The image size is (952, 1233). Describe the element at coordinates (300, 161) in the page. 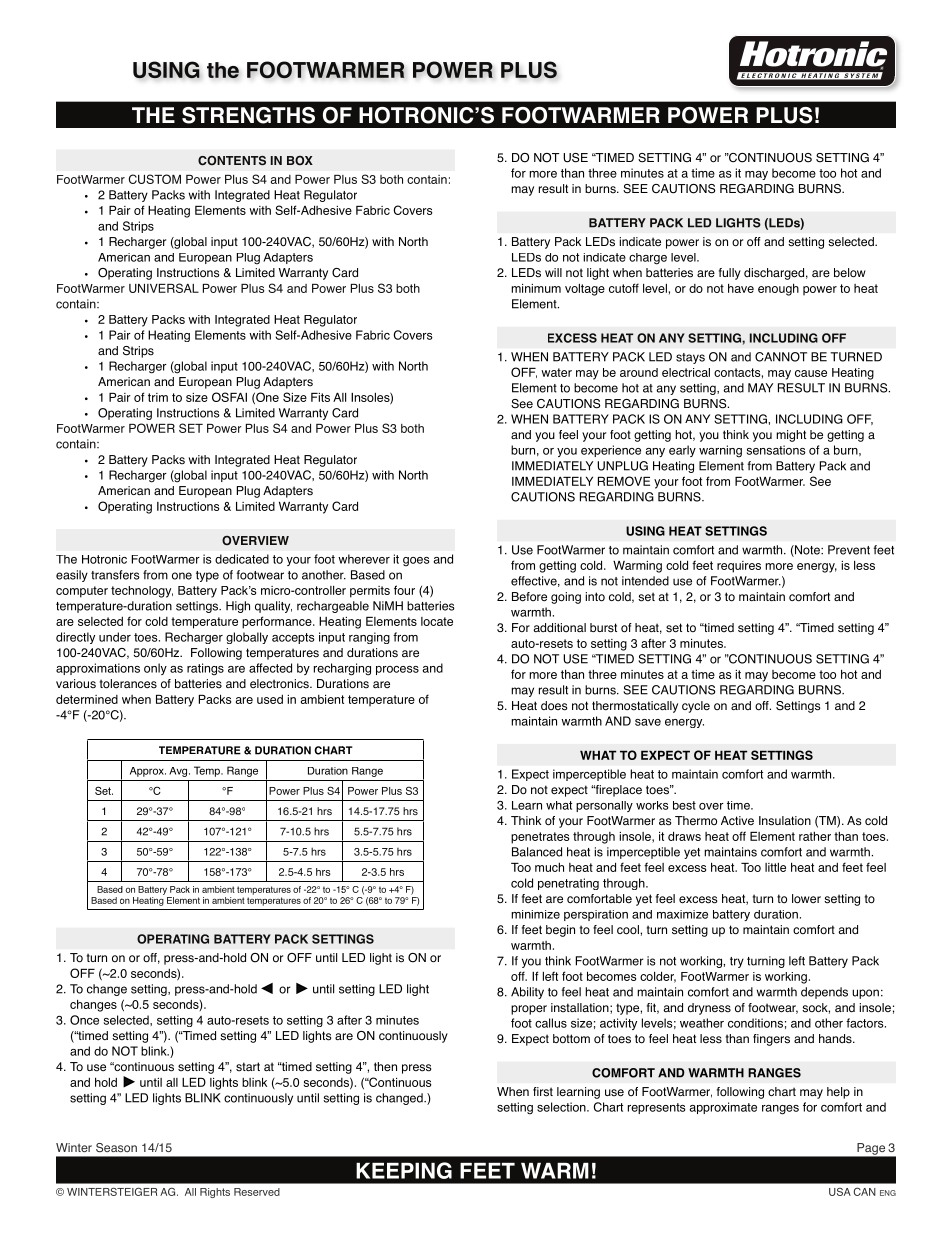

I see `BOX` at that location.
